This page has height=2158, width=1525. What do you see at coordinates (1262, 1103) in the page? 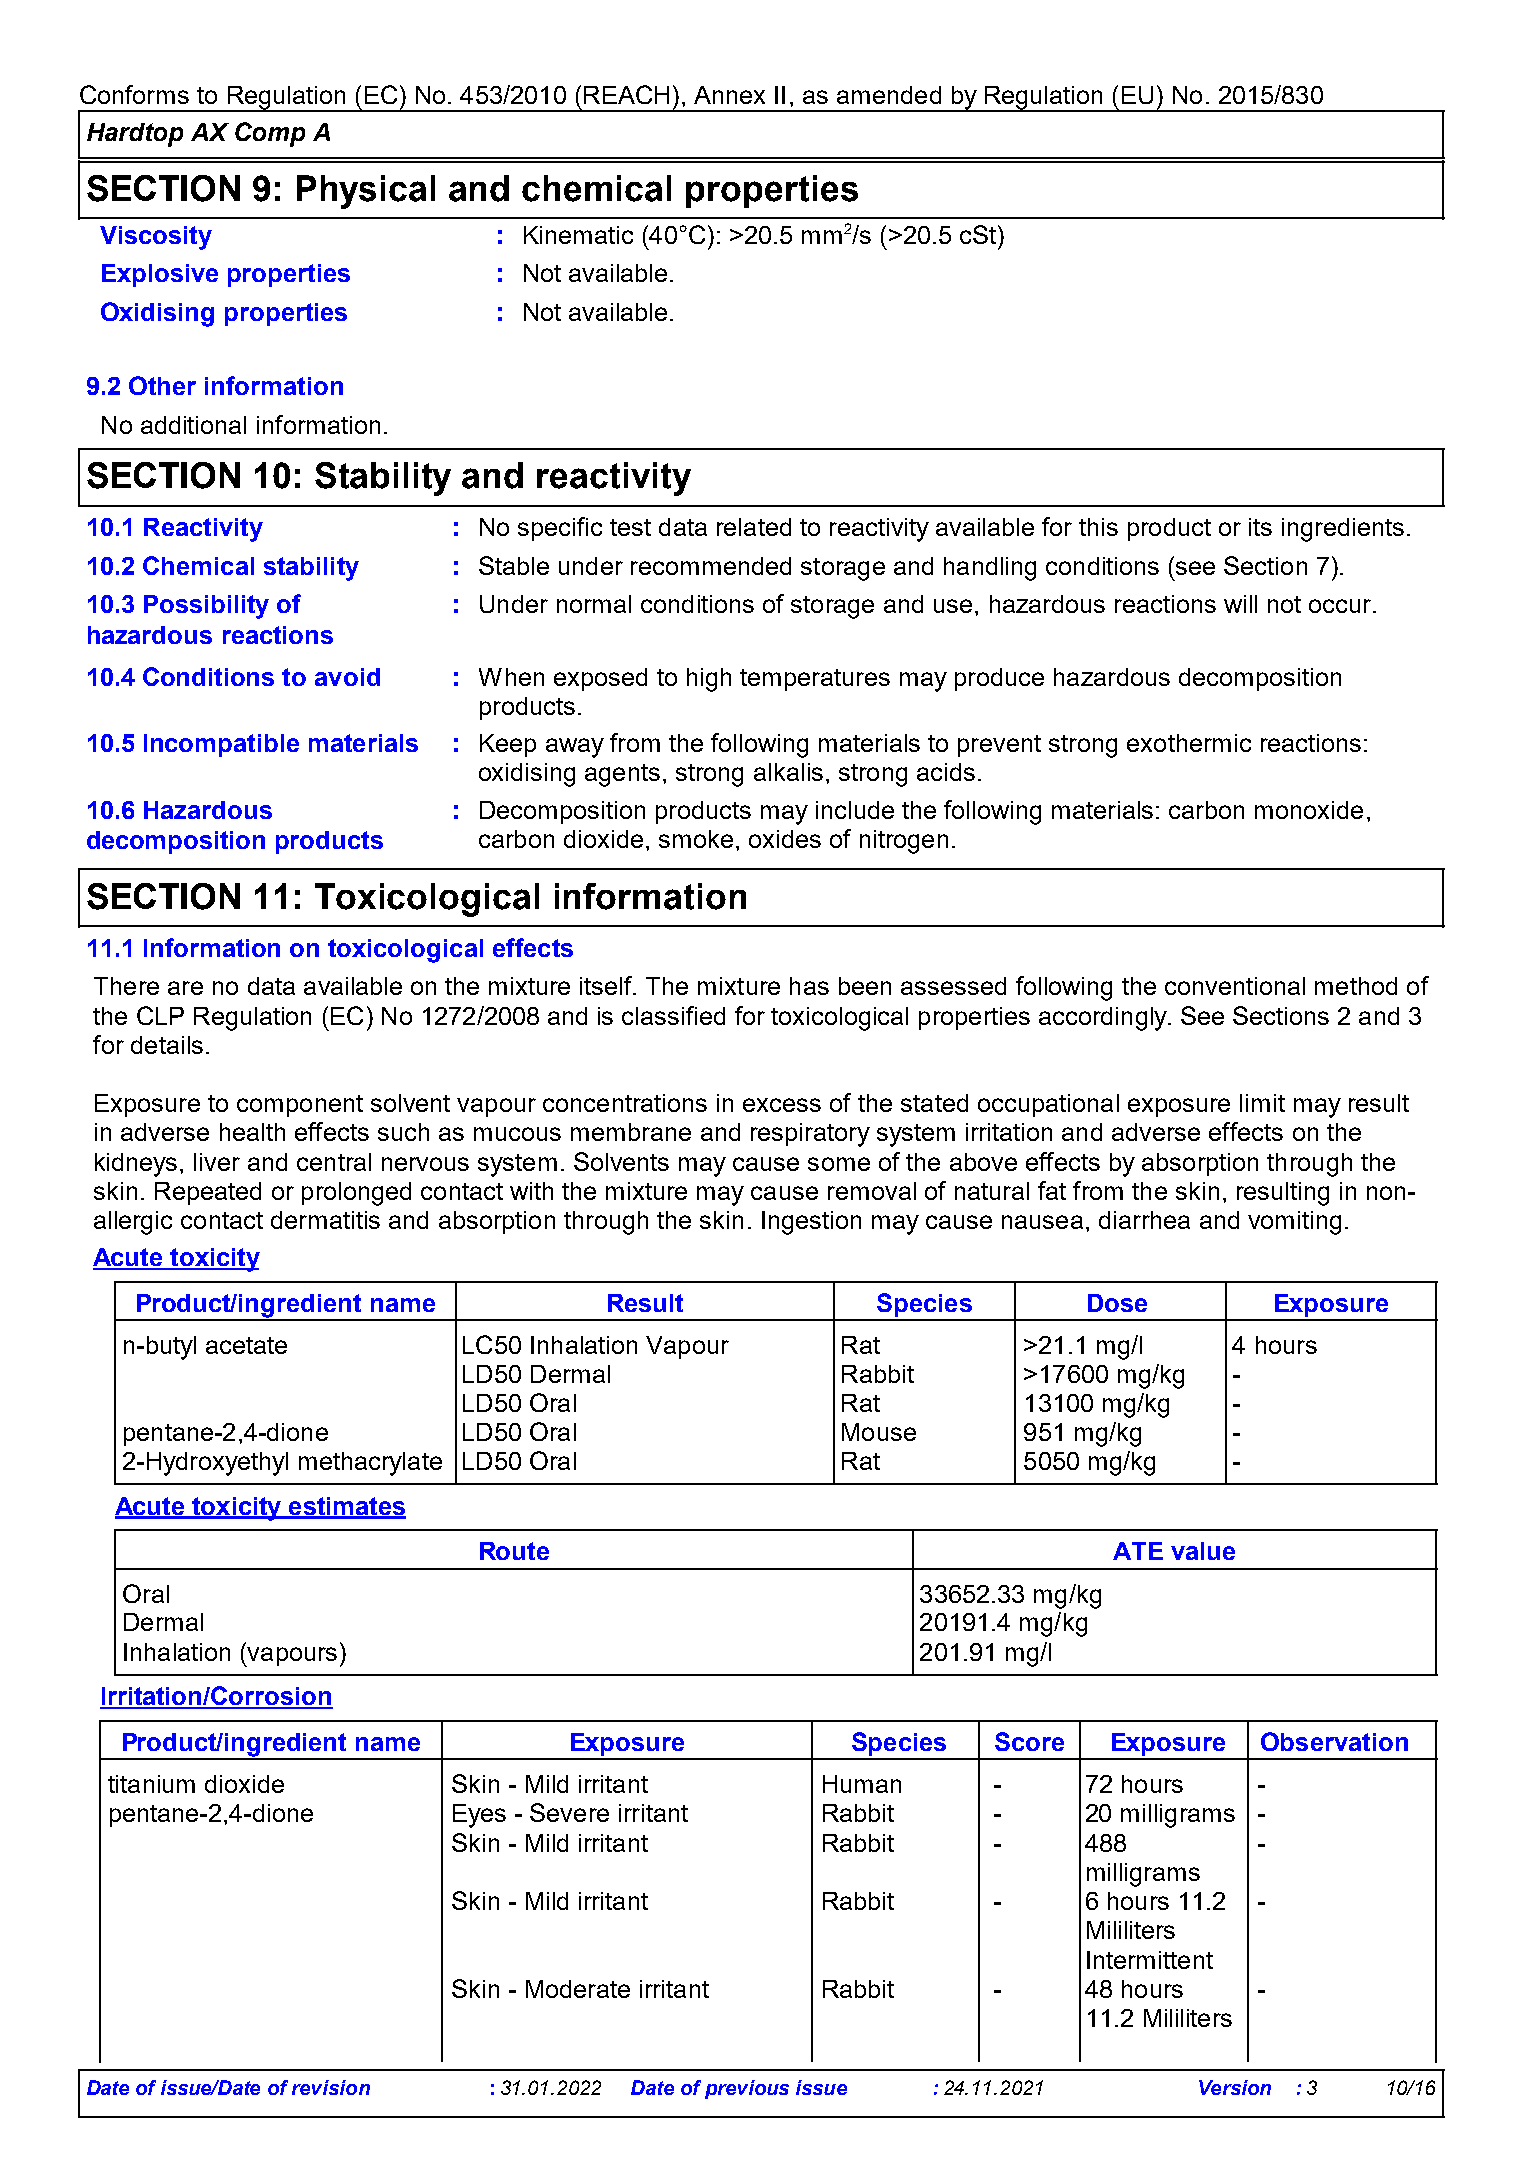
I see `limit` at bounding box center [1262, 1103].
